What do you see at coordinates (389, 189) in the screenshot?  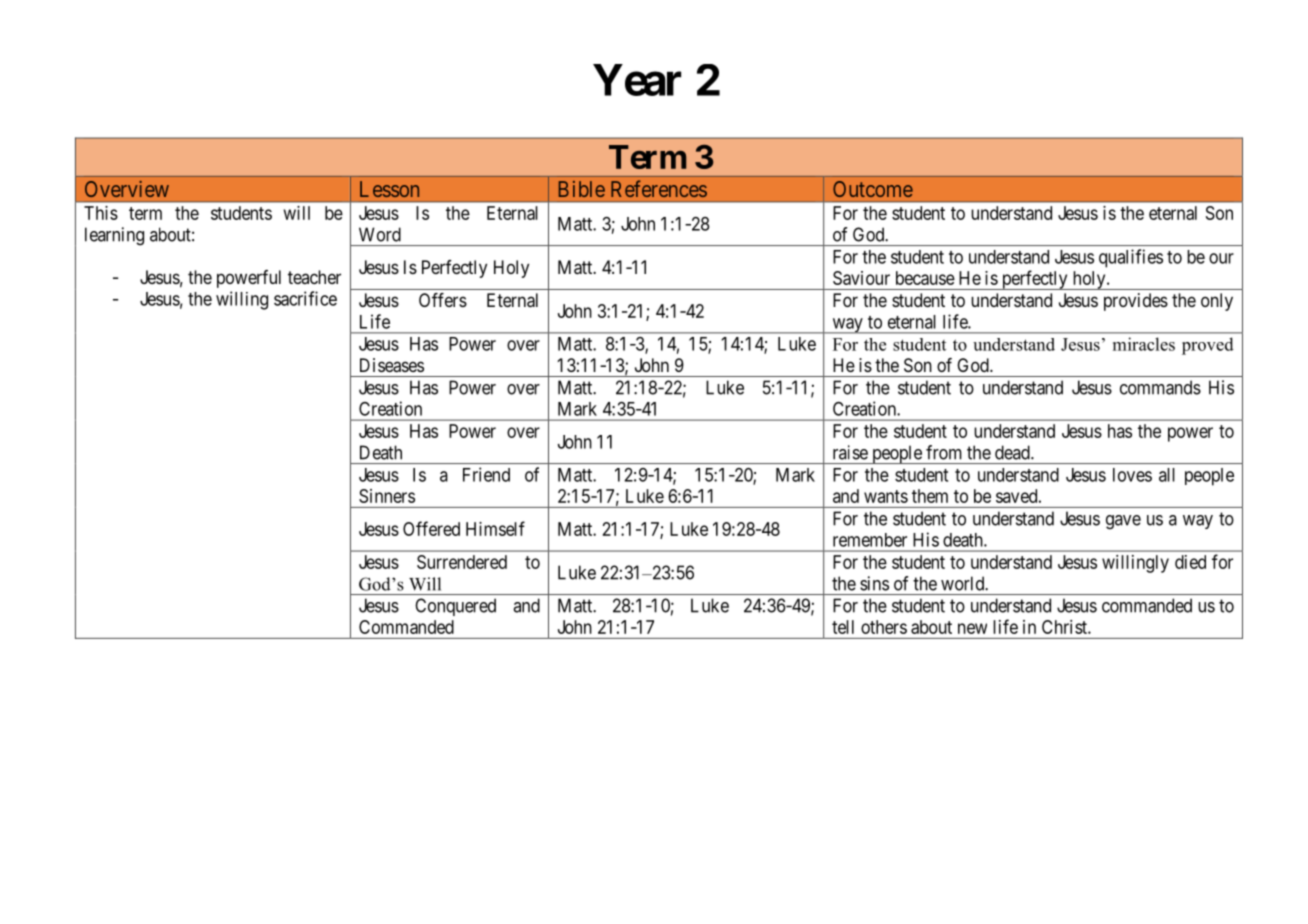 I see `Lesson` at bounding box center [389, 189].
